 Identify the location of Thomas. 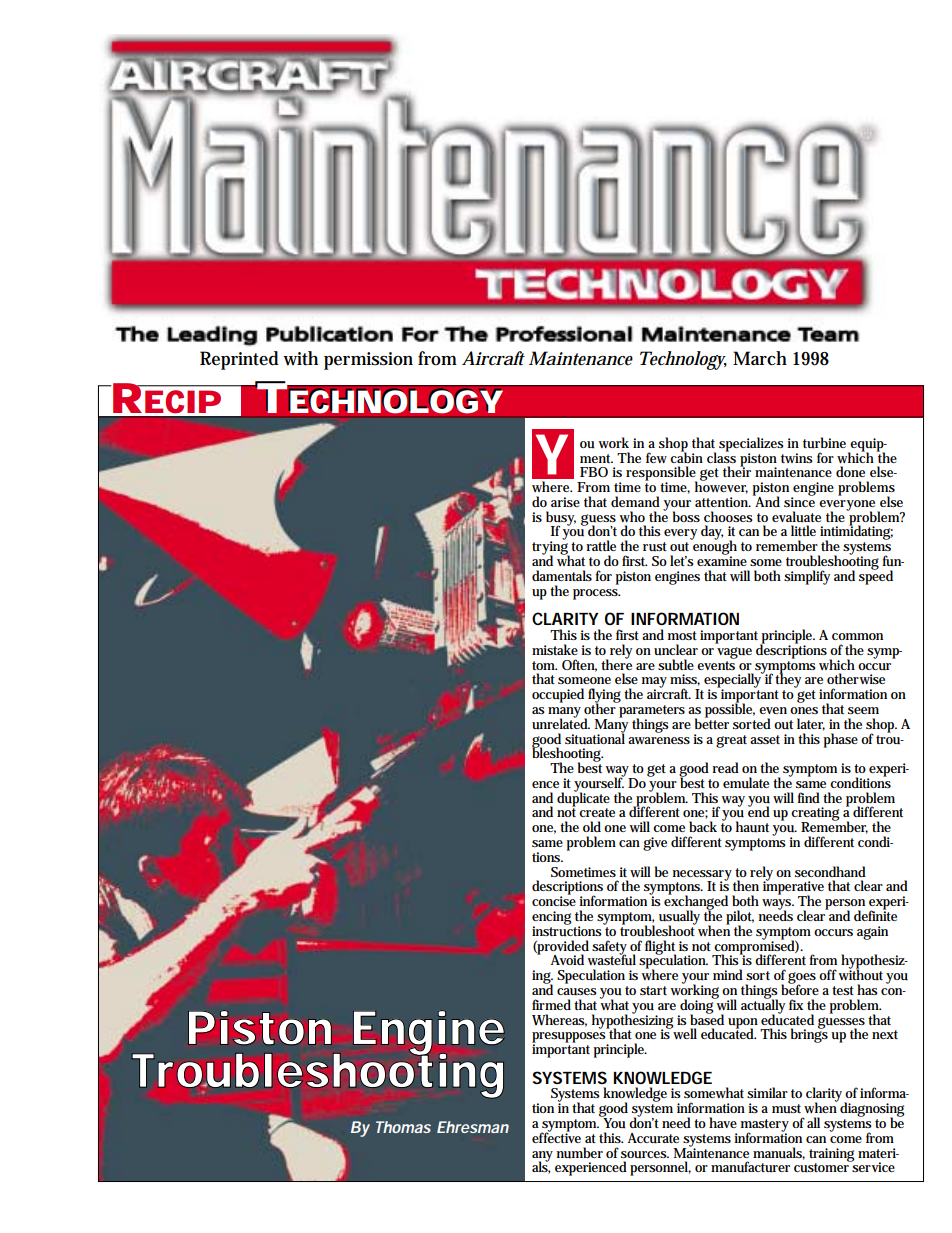
(403, 1127).
